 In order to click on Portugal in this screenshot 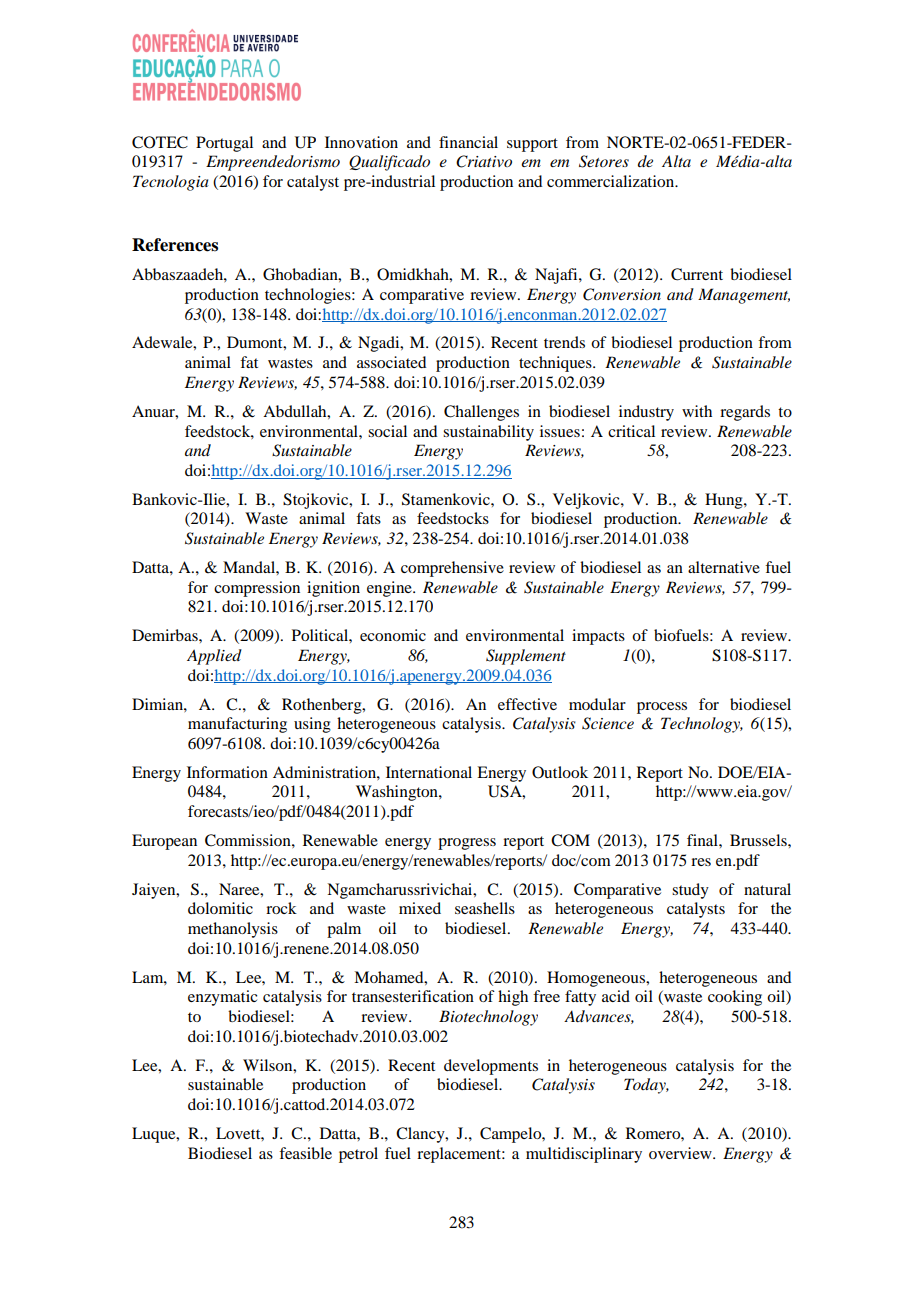, I will do `click(224, 144)`.
